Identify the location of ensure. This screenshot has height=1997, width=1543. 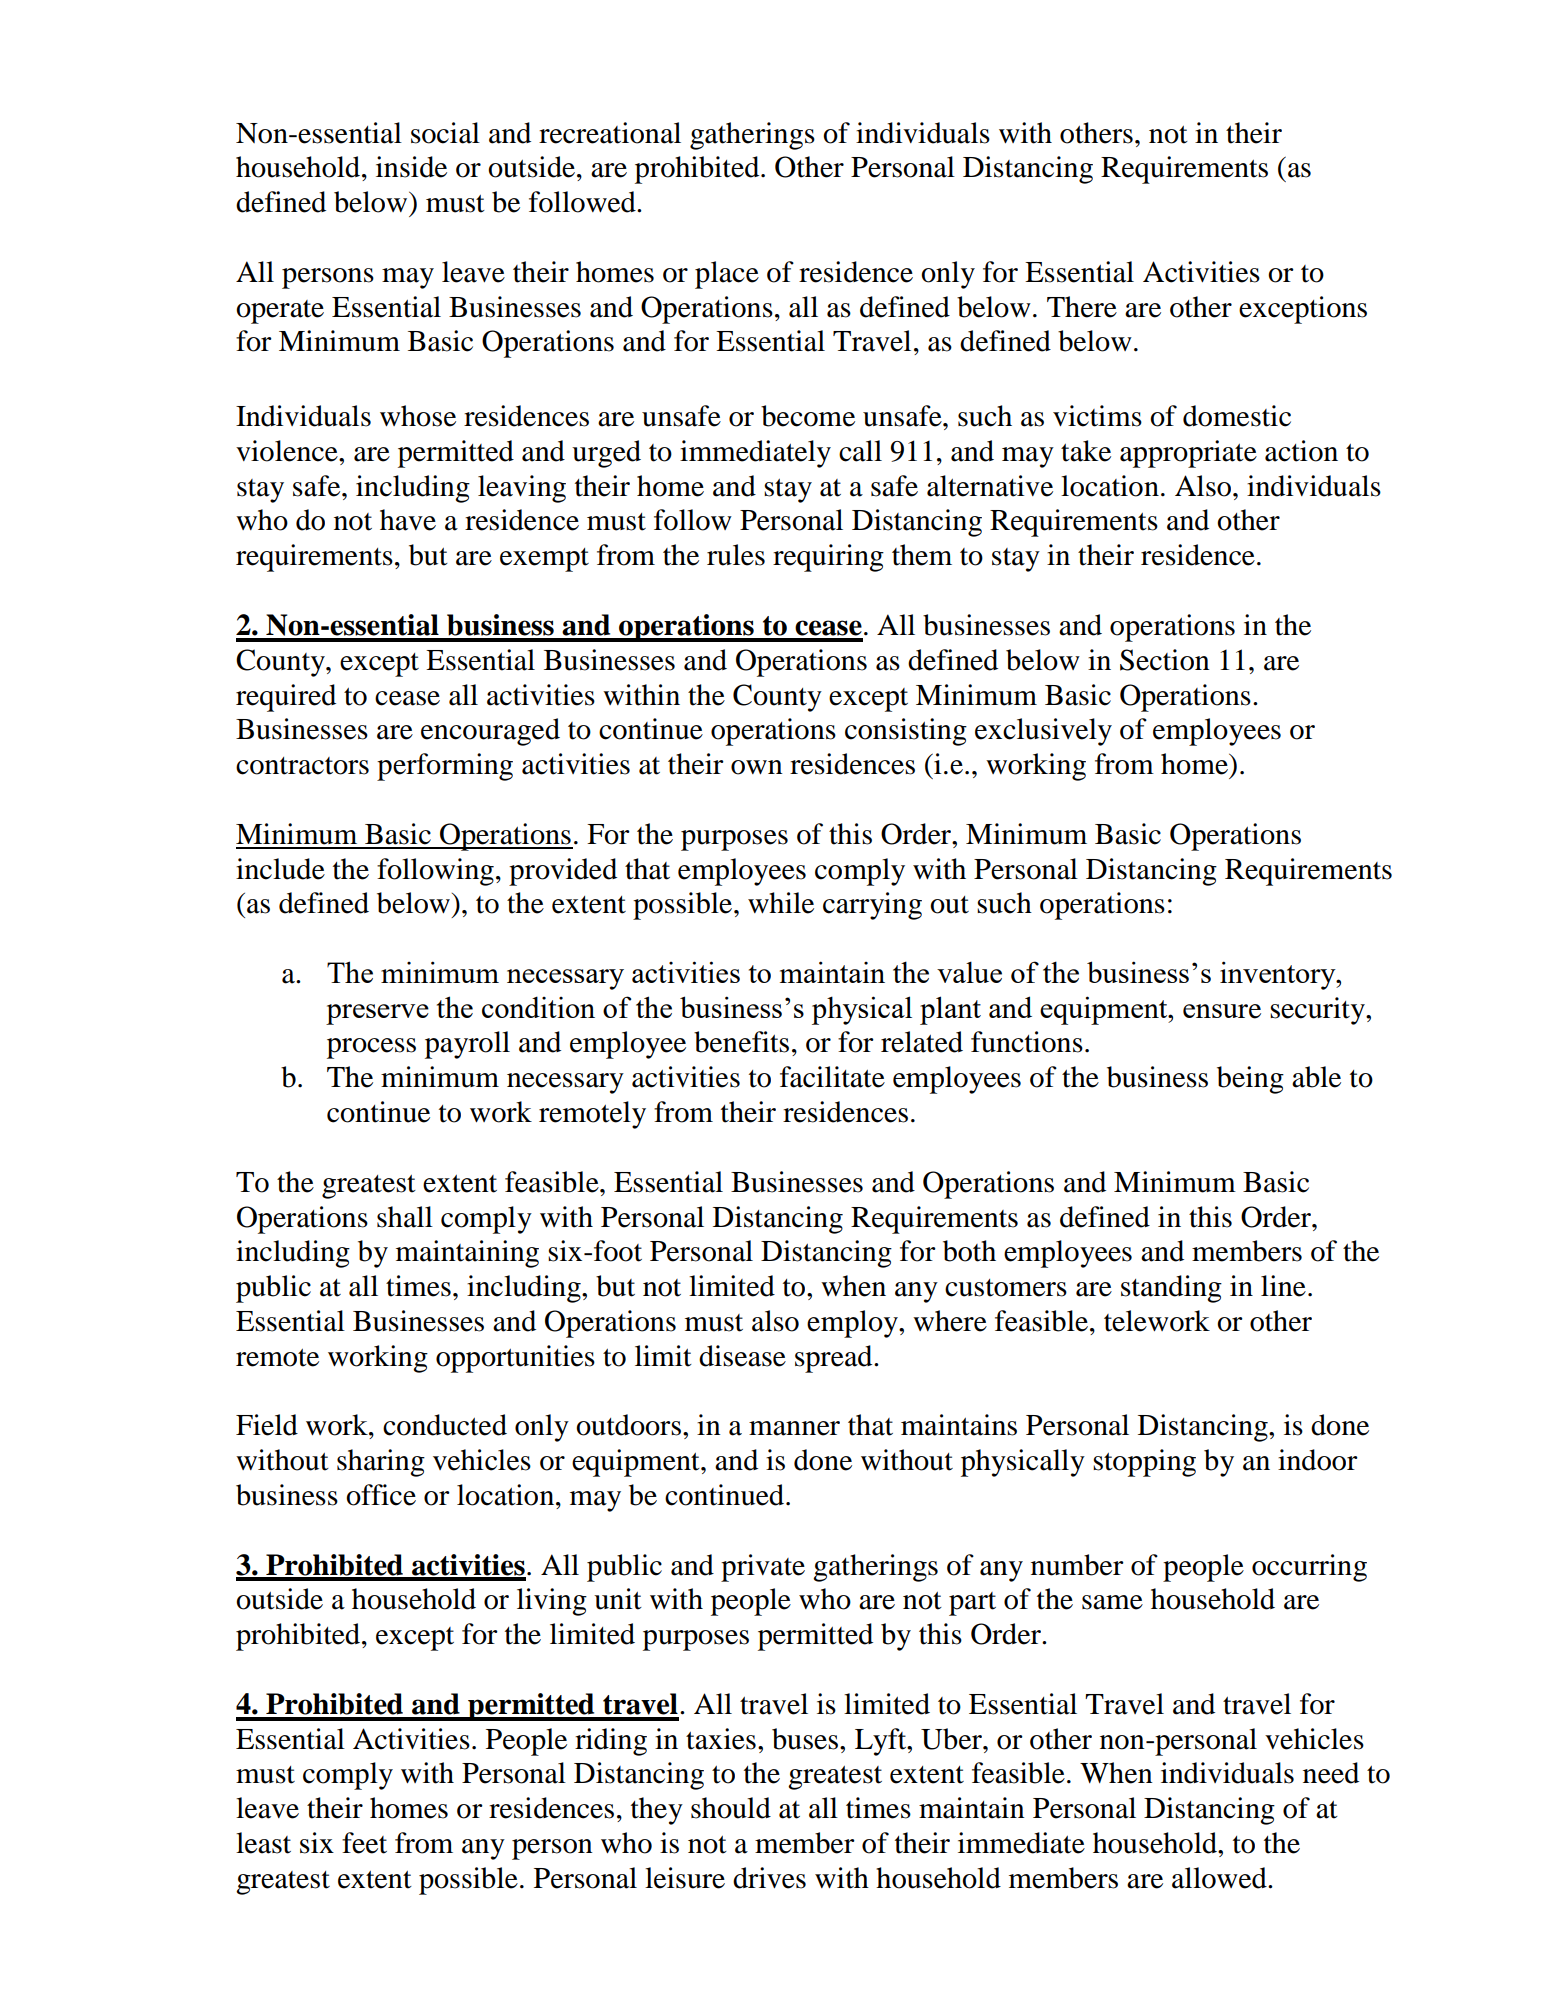
(1222, 1011).
